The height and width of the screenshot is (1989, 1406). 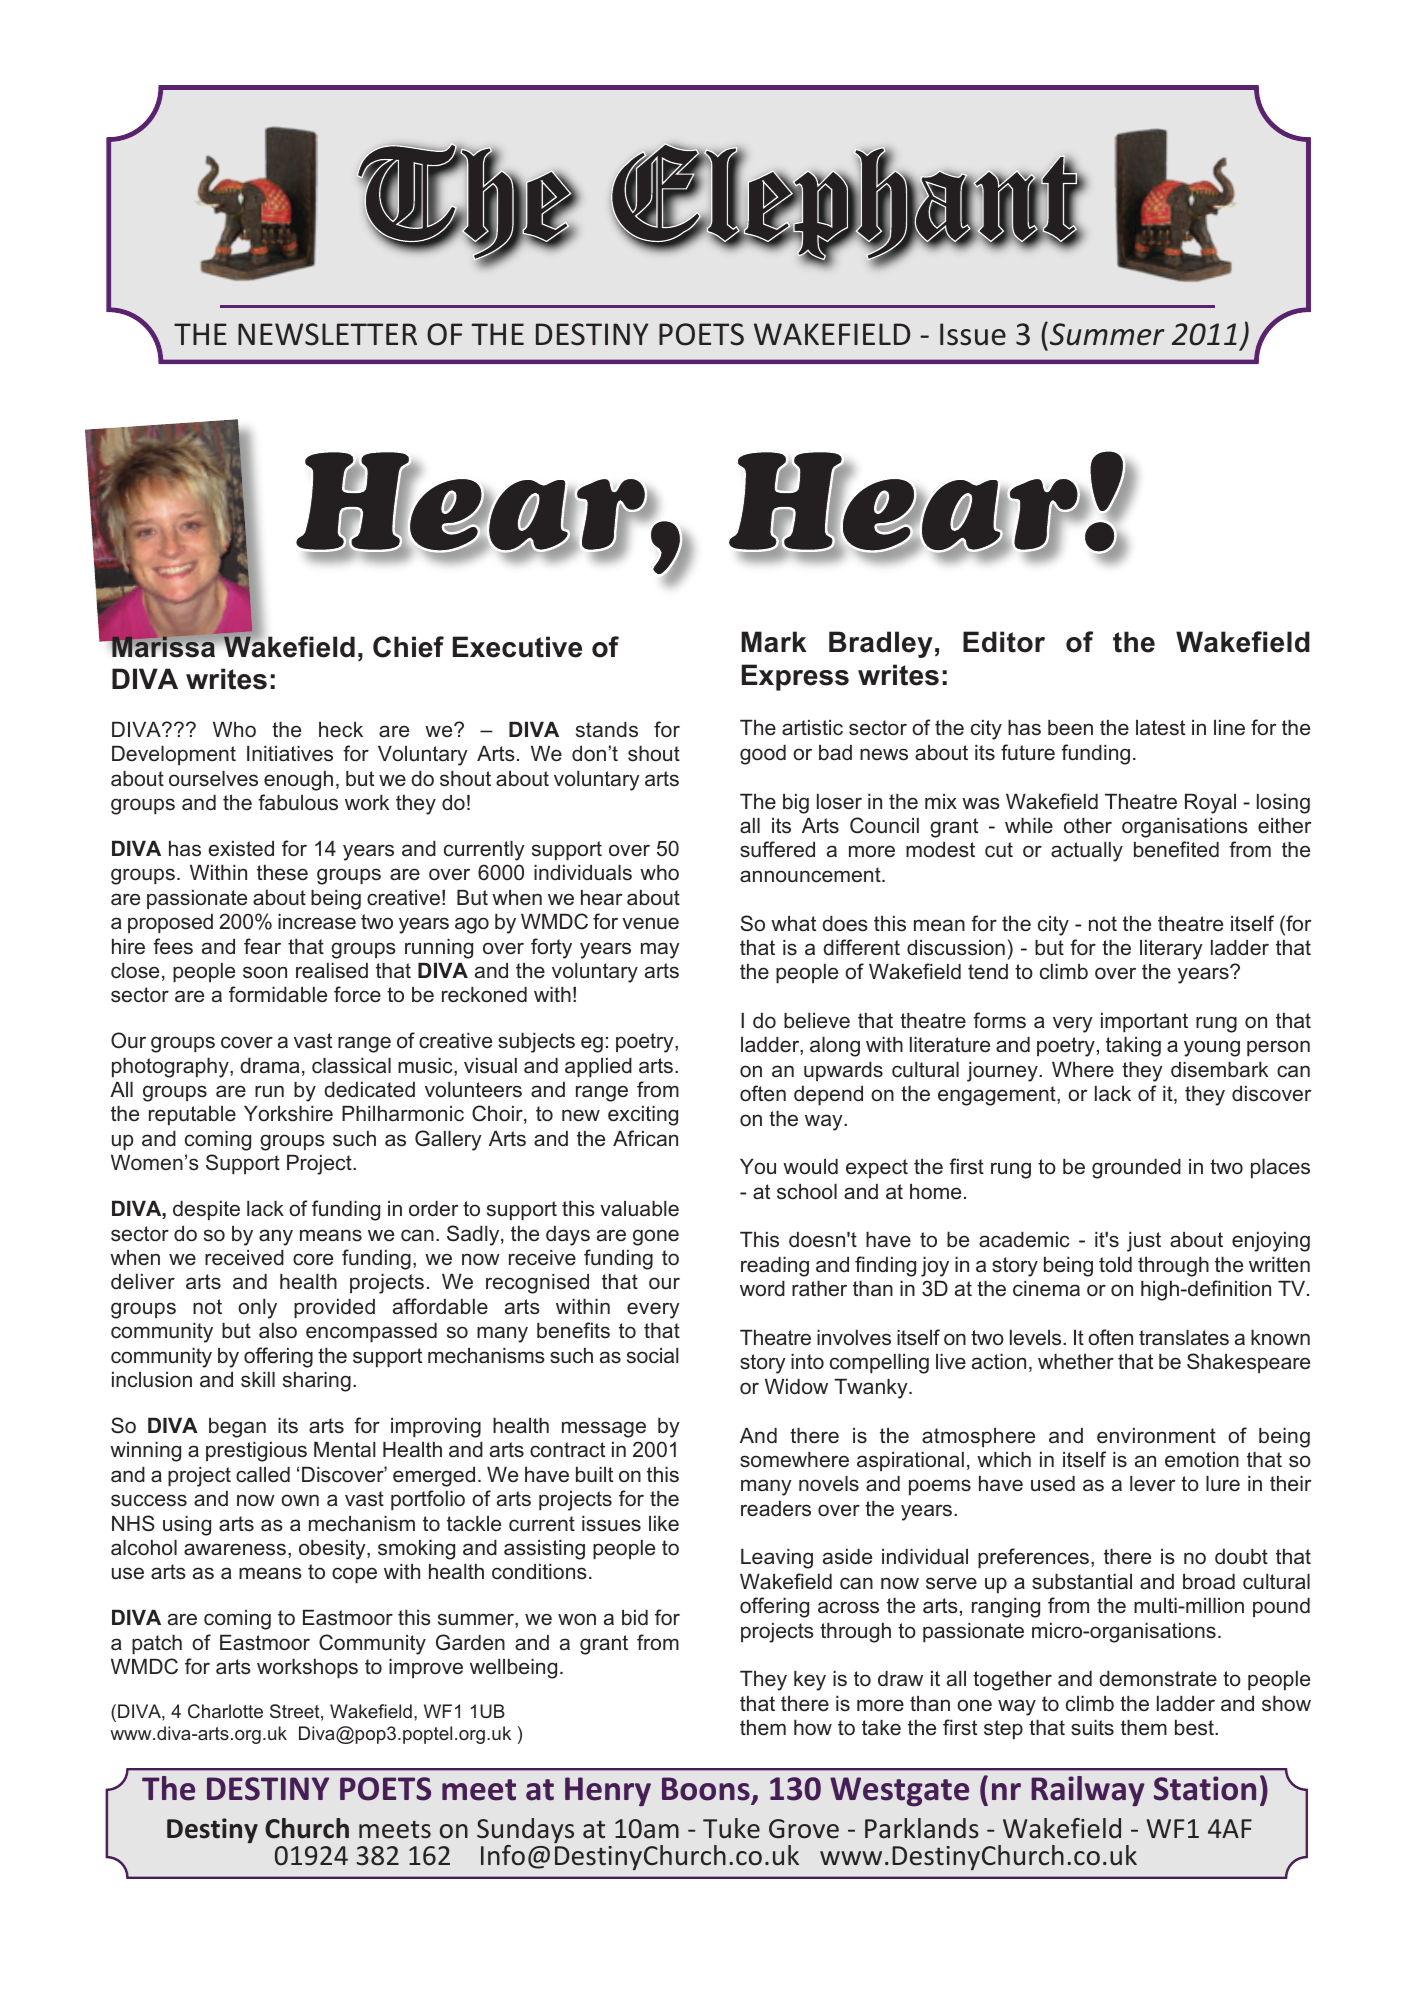 I want to click on just, so click(x=1144, y=1241).
